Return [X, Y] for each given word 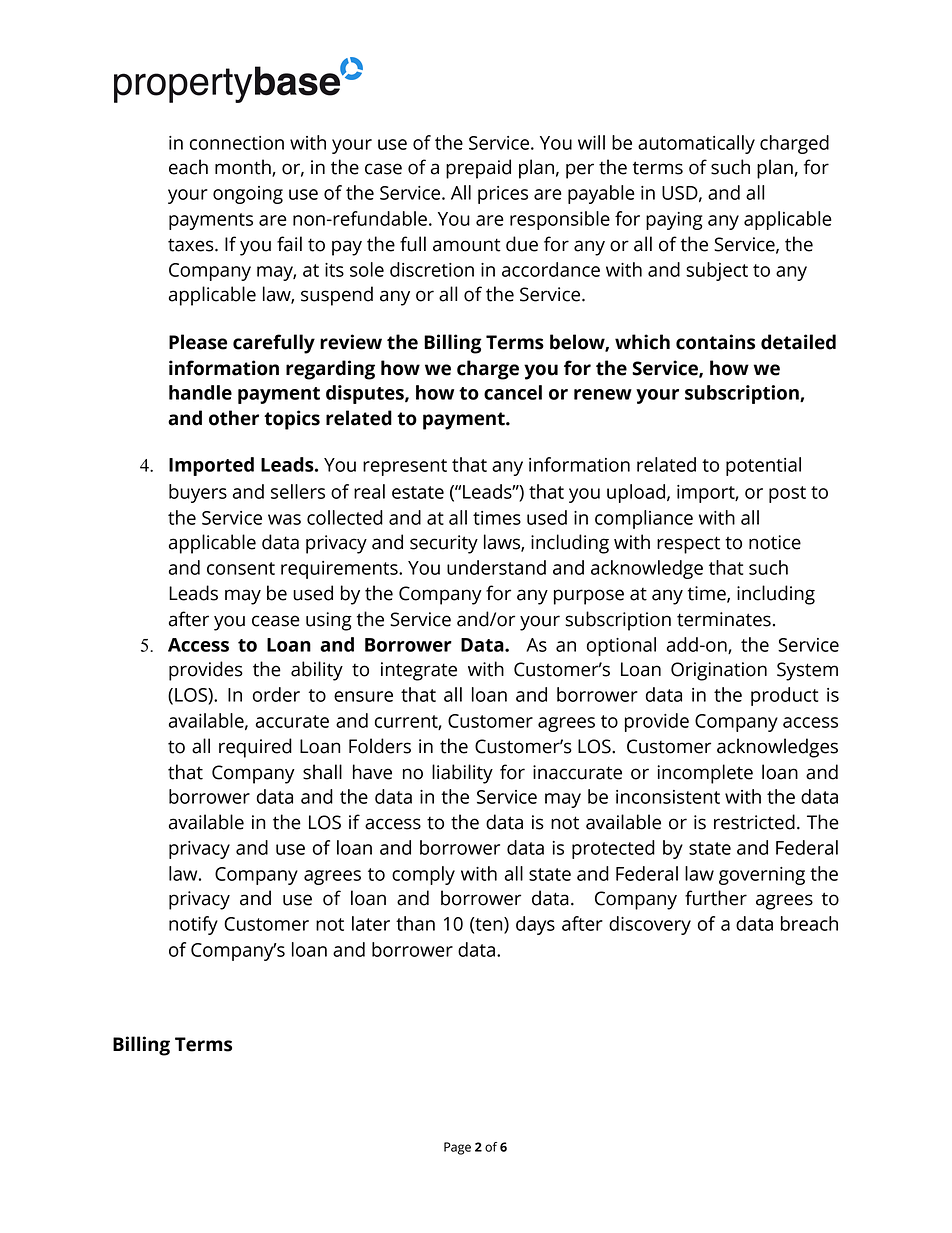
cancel [513, 392]
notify [193, 925]
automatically [696, 144]
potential [763, 466]
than [415, 923]
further [716, 898]
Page [457, 1148]
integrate [419, 671]
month [244, 168]
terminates [724, 619]
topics [292, 420]
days [535, 925]
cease [276, 621]
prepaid [478, 169]
